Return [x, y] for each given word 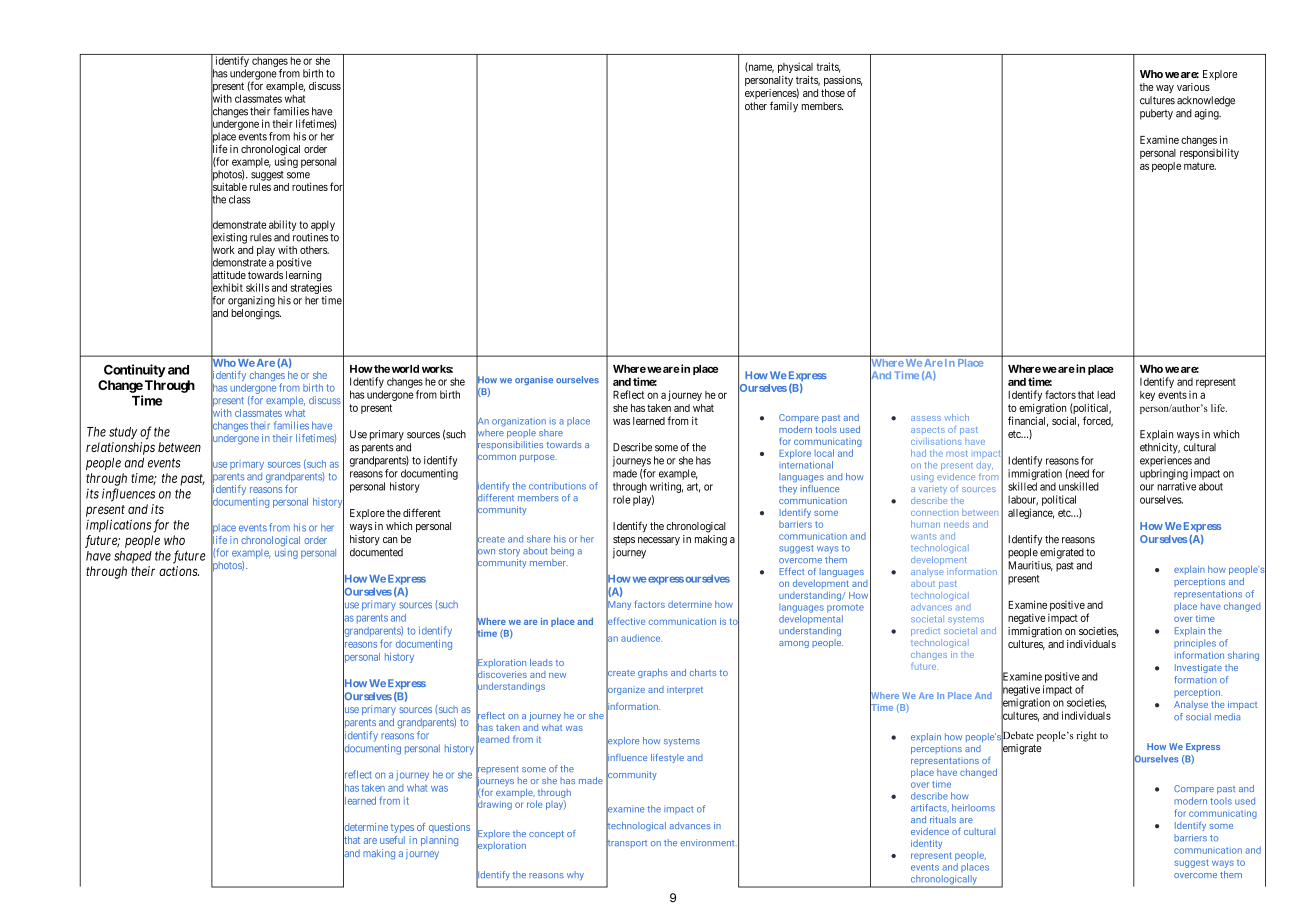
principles [1195, 643]
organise [534, 380]
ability [282, 225]
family [784, 107]
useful [392, 840]
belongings [256, 314]
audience [641, 638]
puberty [1156, 114]
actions [179, 571]
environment [708, 842]
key [1147, 396]
